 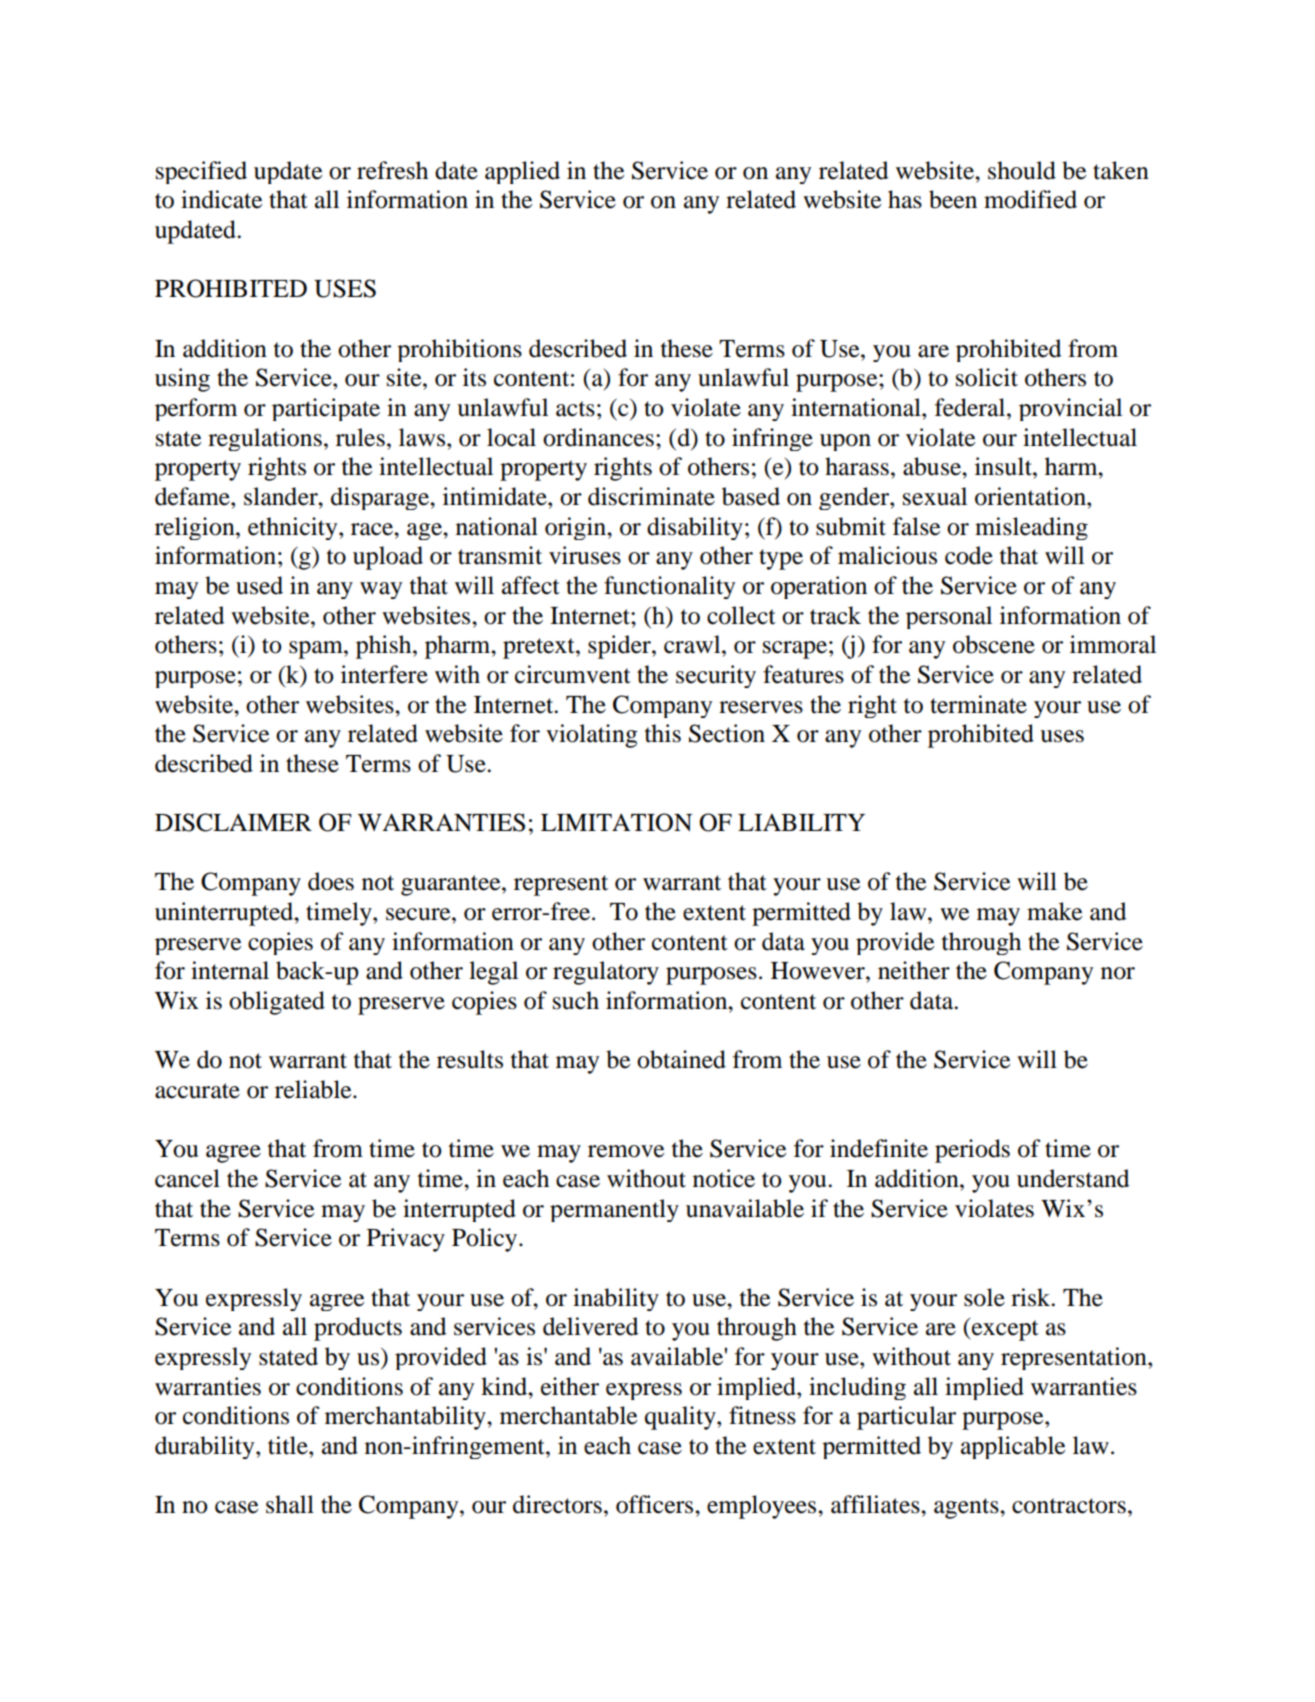 I want to click on obscene, so click(x=994, y=644).
